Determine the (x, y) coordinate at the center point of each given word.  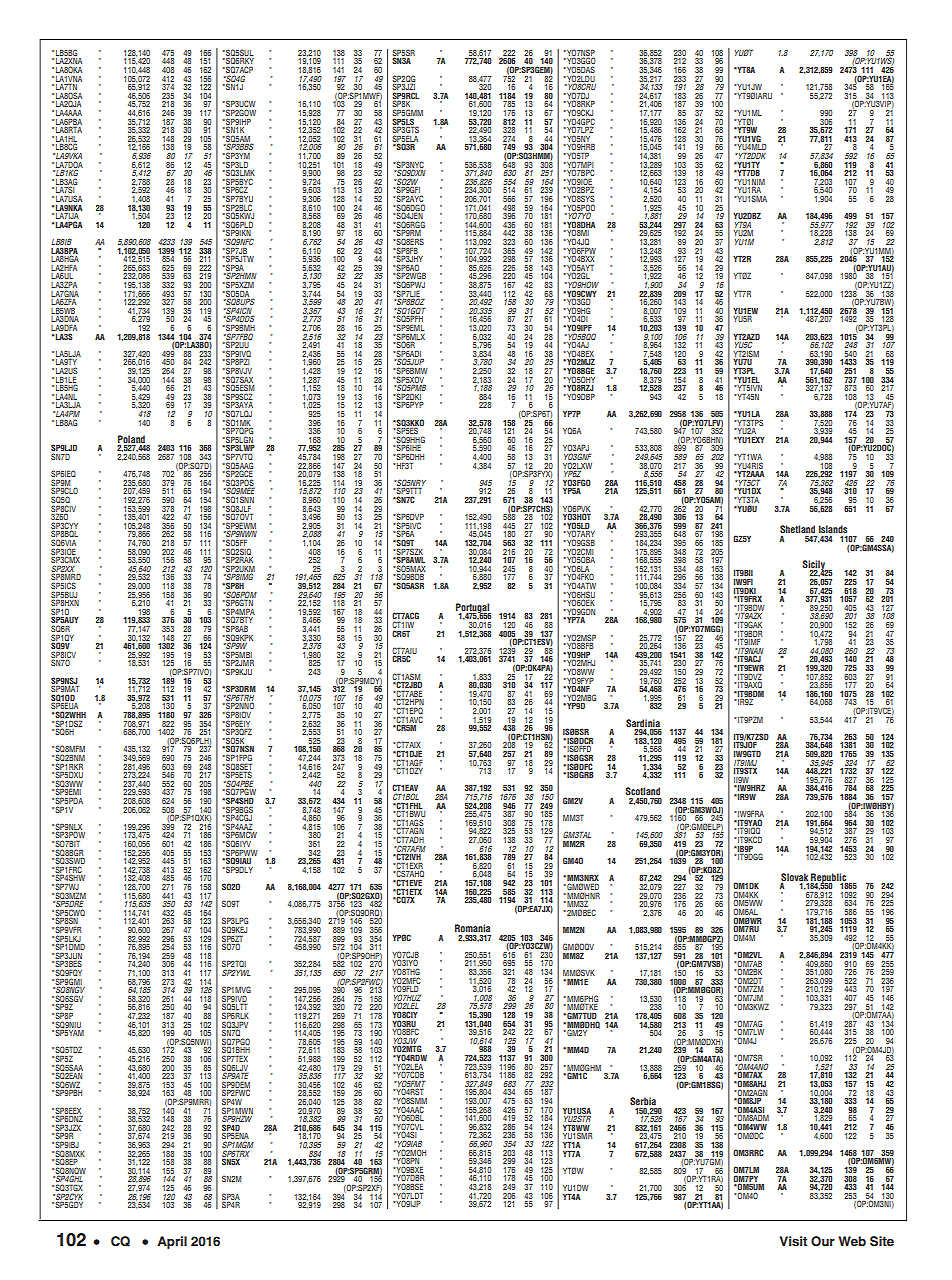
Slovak (794, 877)
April (172, 1242)
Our (823, 1241)
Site (882, 1241)
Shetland (797, 529)
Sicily (814, 566)
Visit (793, 1241)
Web (852, 1241)
